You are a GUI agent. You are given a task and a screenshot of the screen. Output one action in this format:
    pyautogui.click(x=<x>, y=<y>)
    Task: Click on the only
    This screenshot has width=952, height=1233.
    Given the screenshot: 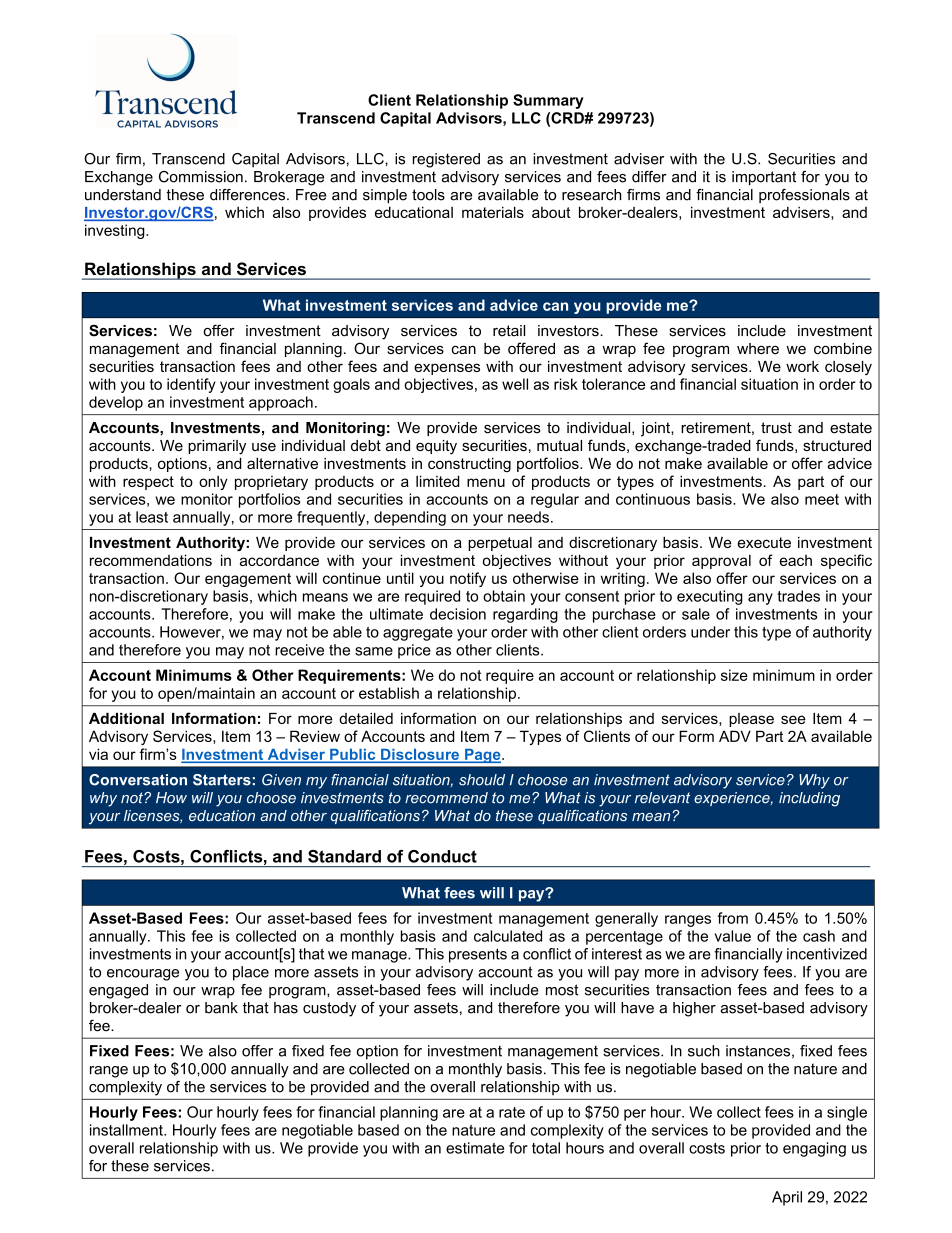 What is the action you would take?
    pyautogui.click(x=213, y=482)
